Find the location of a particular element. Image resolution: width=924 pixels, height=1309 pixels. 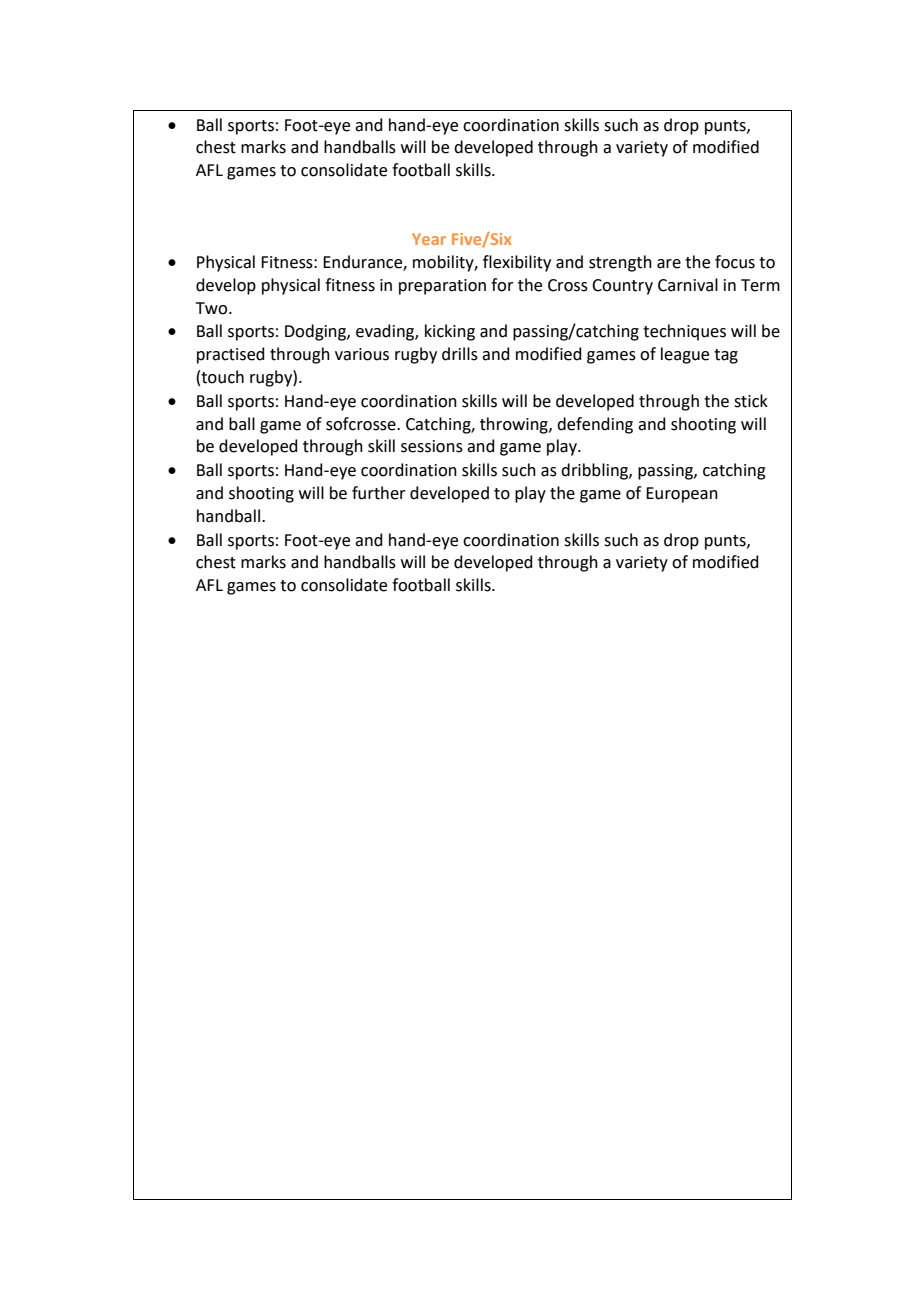

Year is located at coordinates (429, 239).
